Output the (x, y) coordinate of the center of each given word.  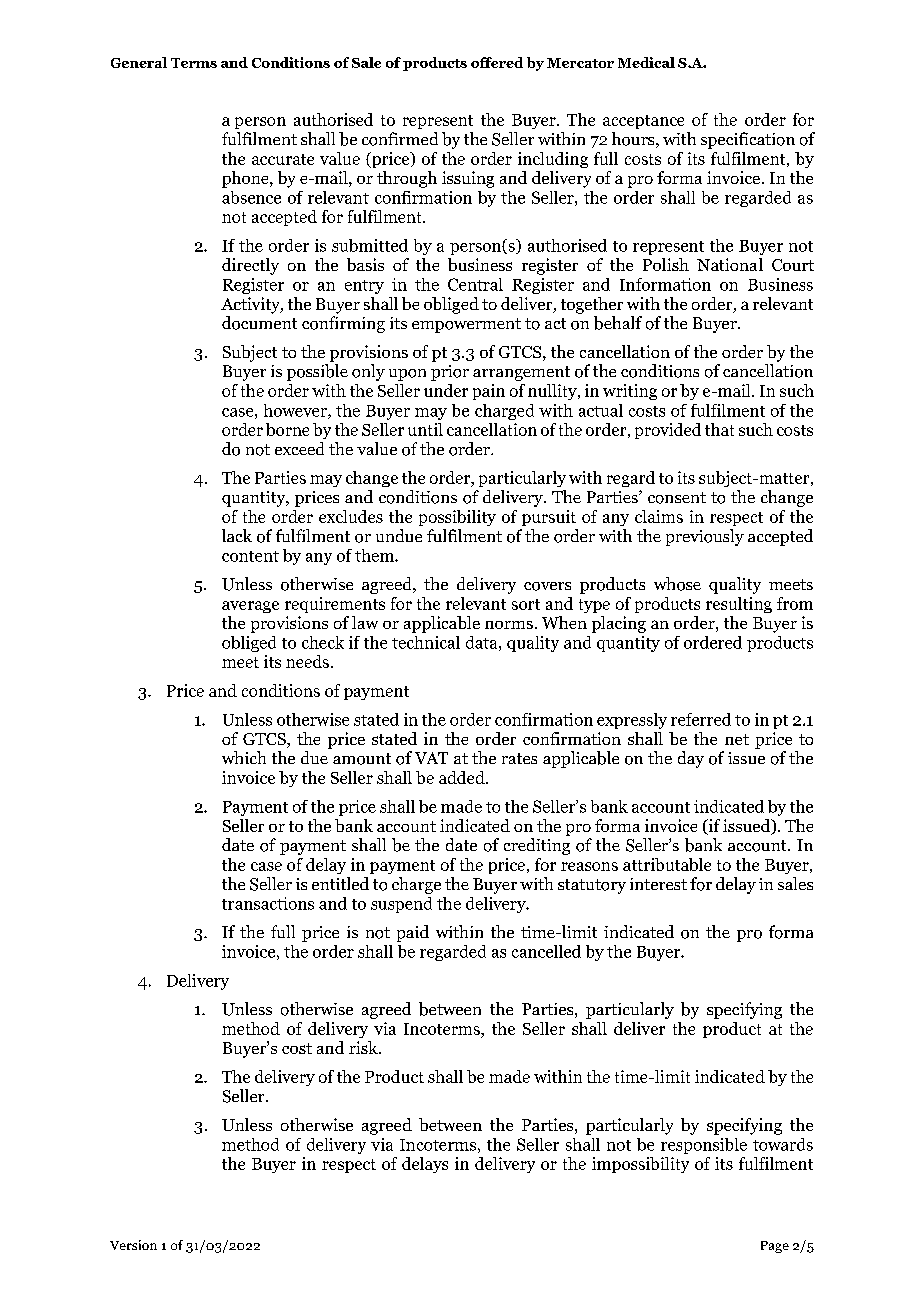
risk (364, 1047)
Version (133, 1245)
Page (775, 1247)
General (139, 62)
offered (497, 62)
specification (748, 140)
